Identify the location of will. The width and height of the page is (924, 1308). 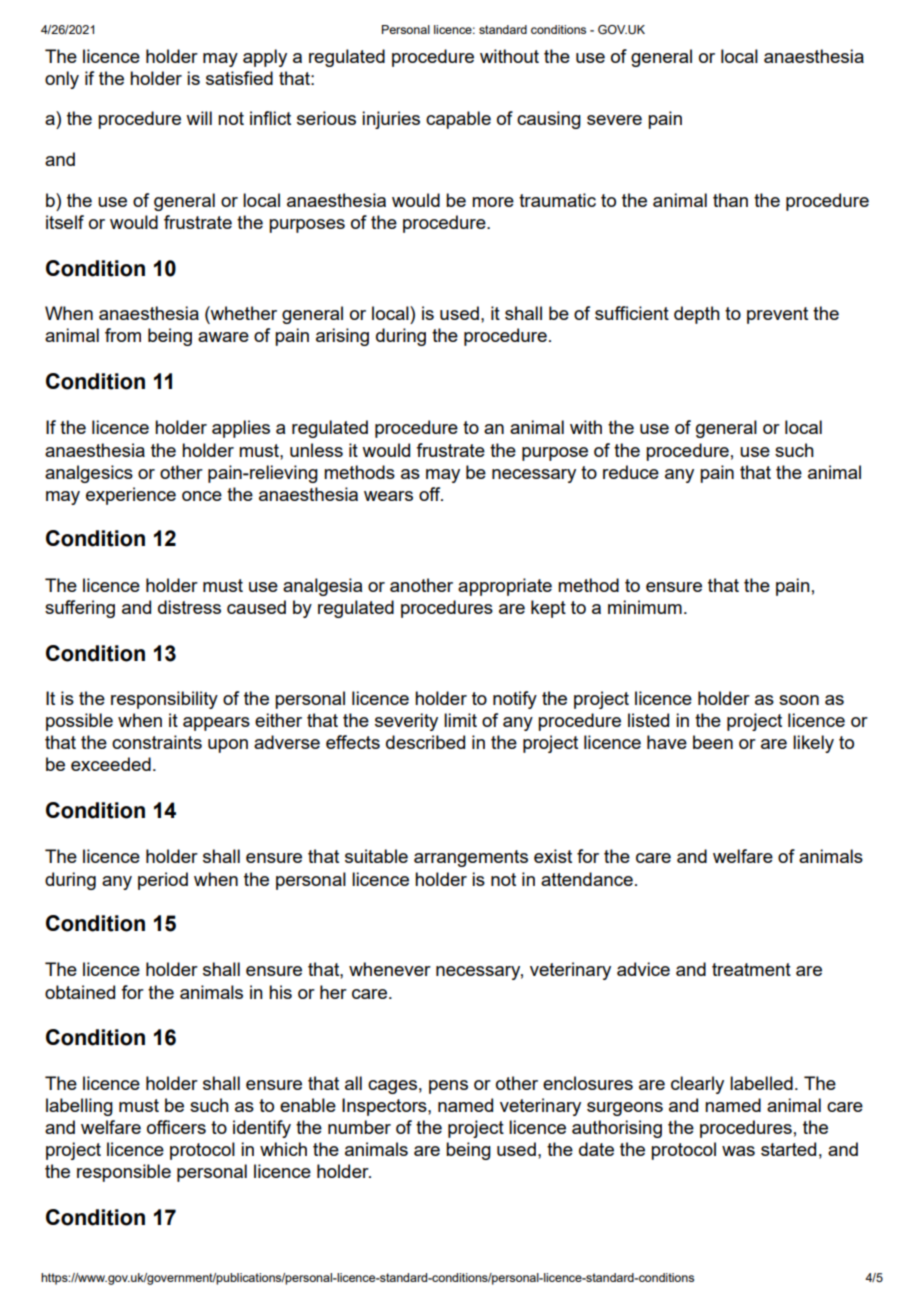
(199, 118).
